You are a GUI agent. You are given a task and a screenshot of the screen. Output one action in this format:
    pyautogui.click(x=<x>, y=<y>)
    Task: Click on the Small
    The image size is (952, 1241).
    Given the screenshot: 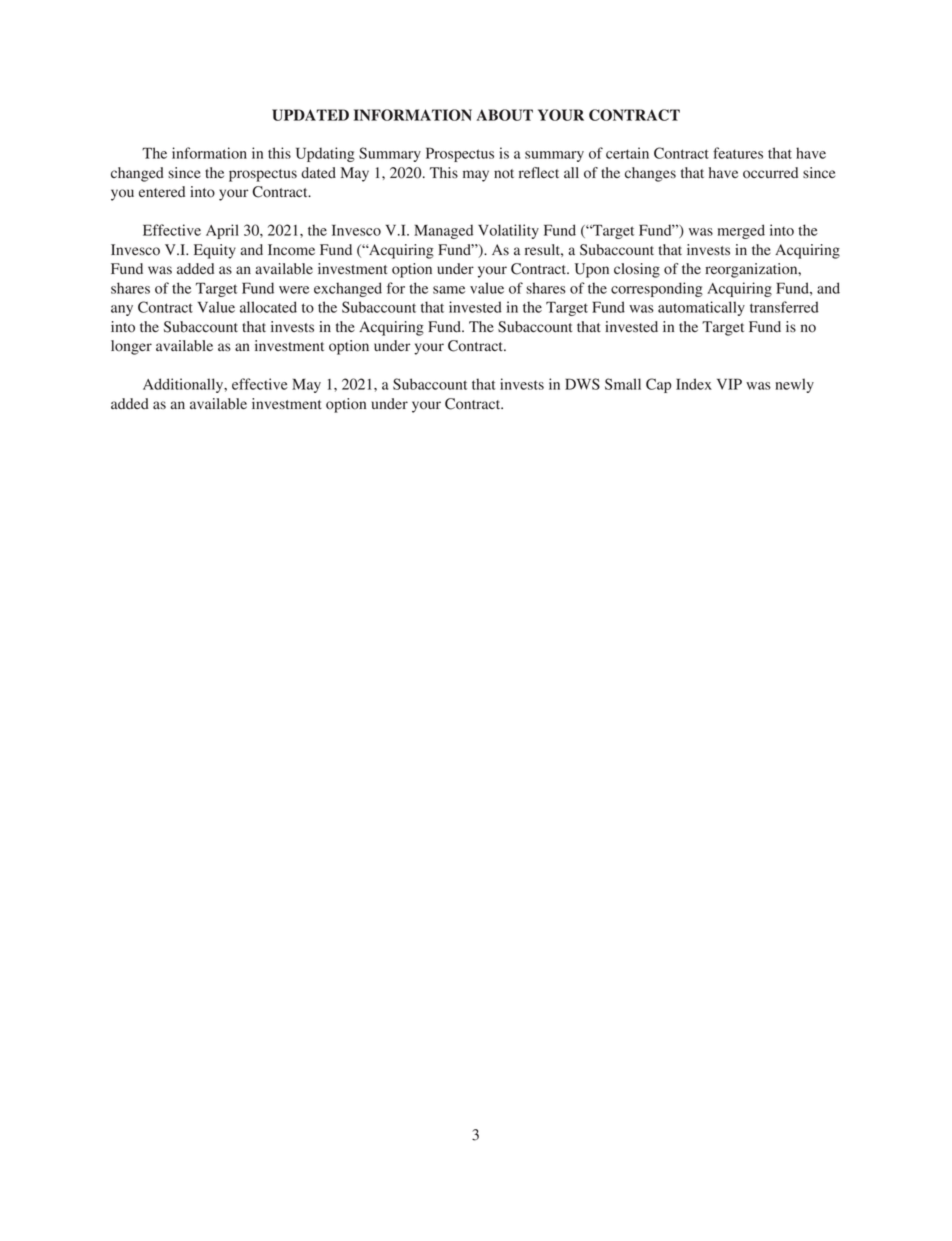 What is the action you would take?
    pyautogui.click(x=623, y=384)
